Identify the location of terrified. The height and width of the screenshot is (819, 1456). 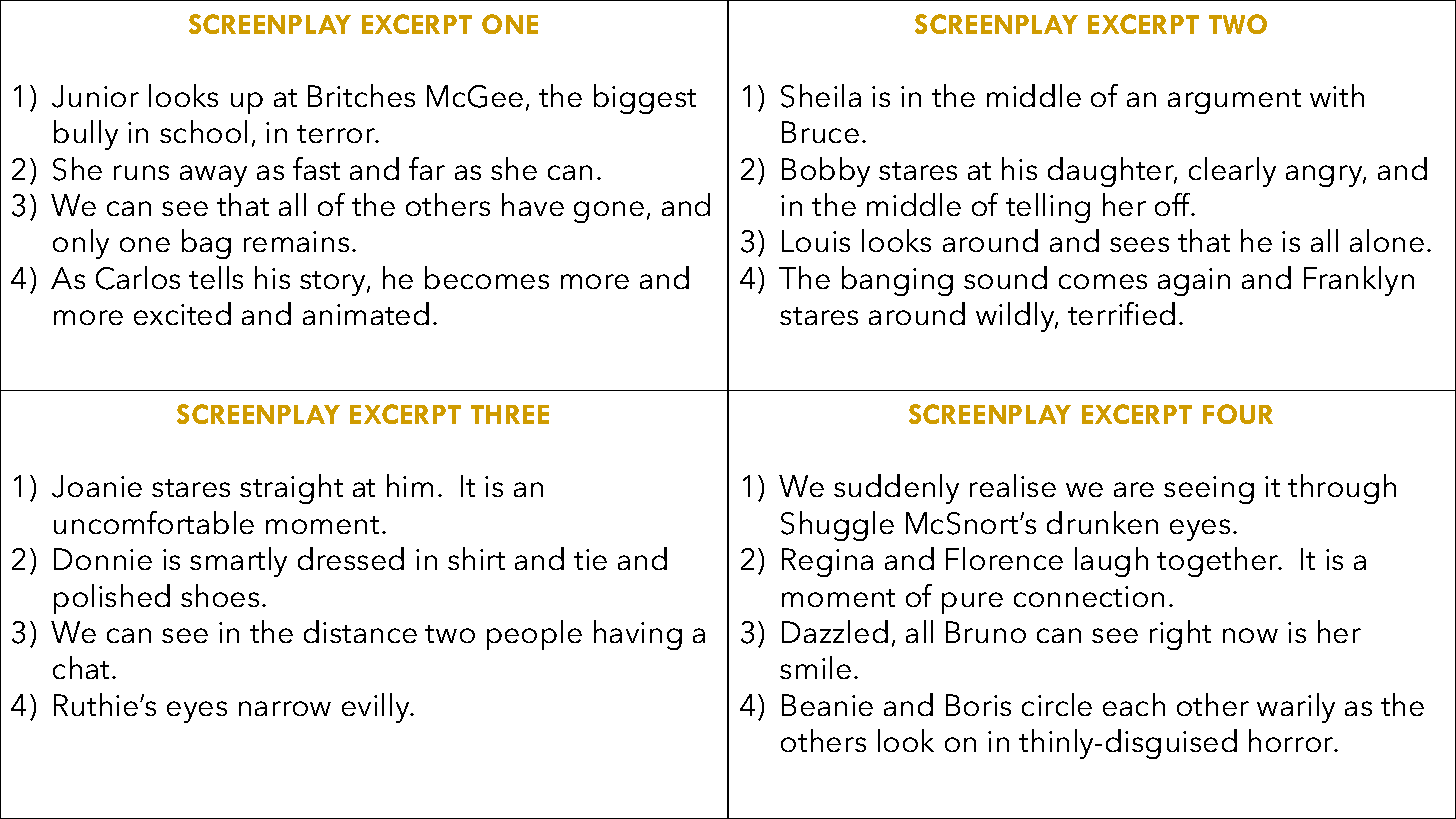
(1121, 313).
